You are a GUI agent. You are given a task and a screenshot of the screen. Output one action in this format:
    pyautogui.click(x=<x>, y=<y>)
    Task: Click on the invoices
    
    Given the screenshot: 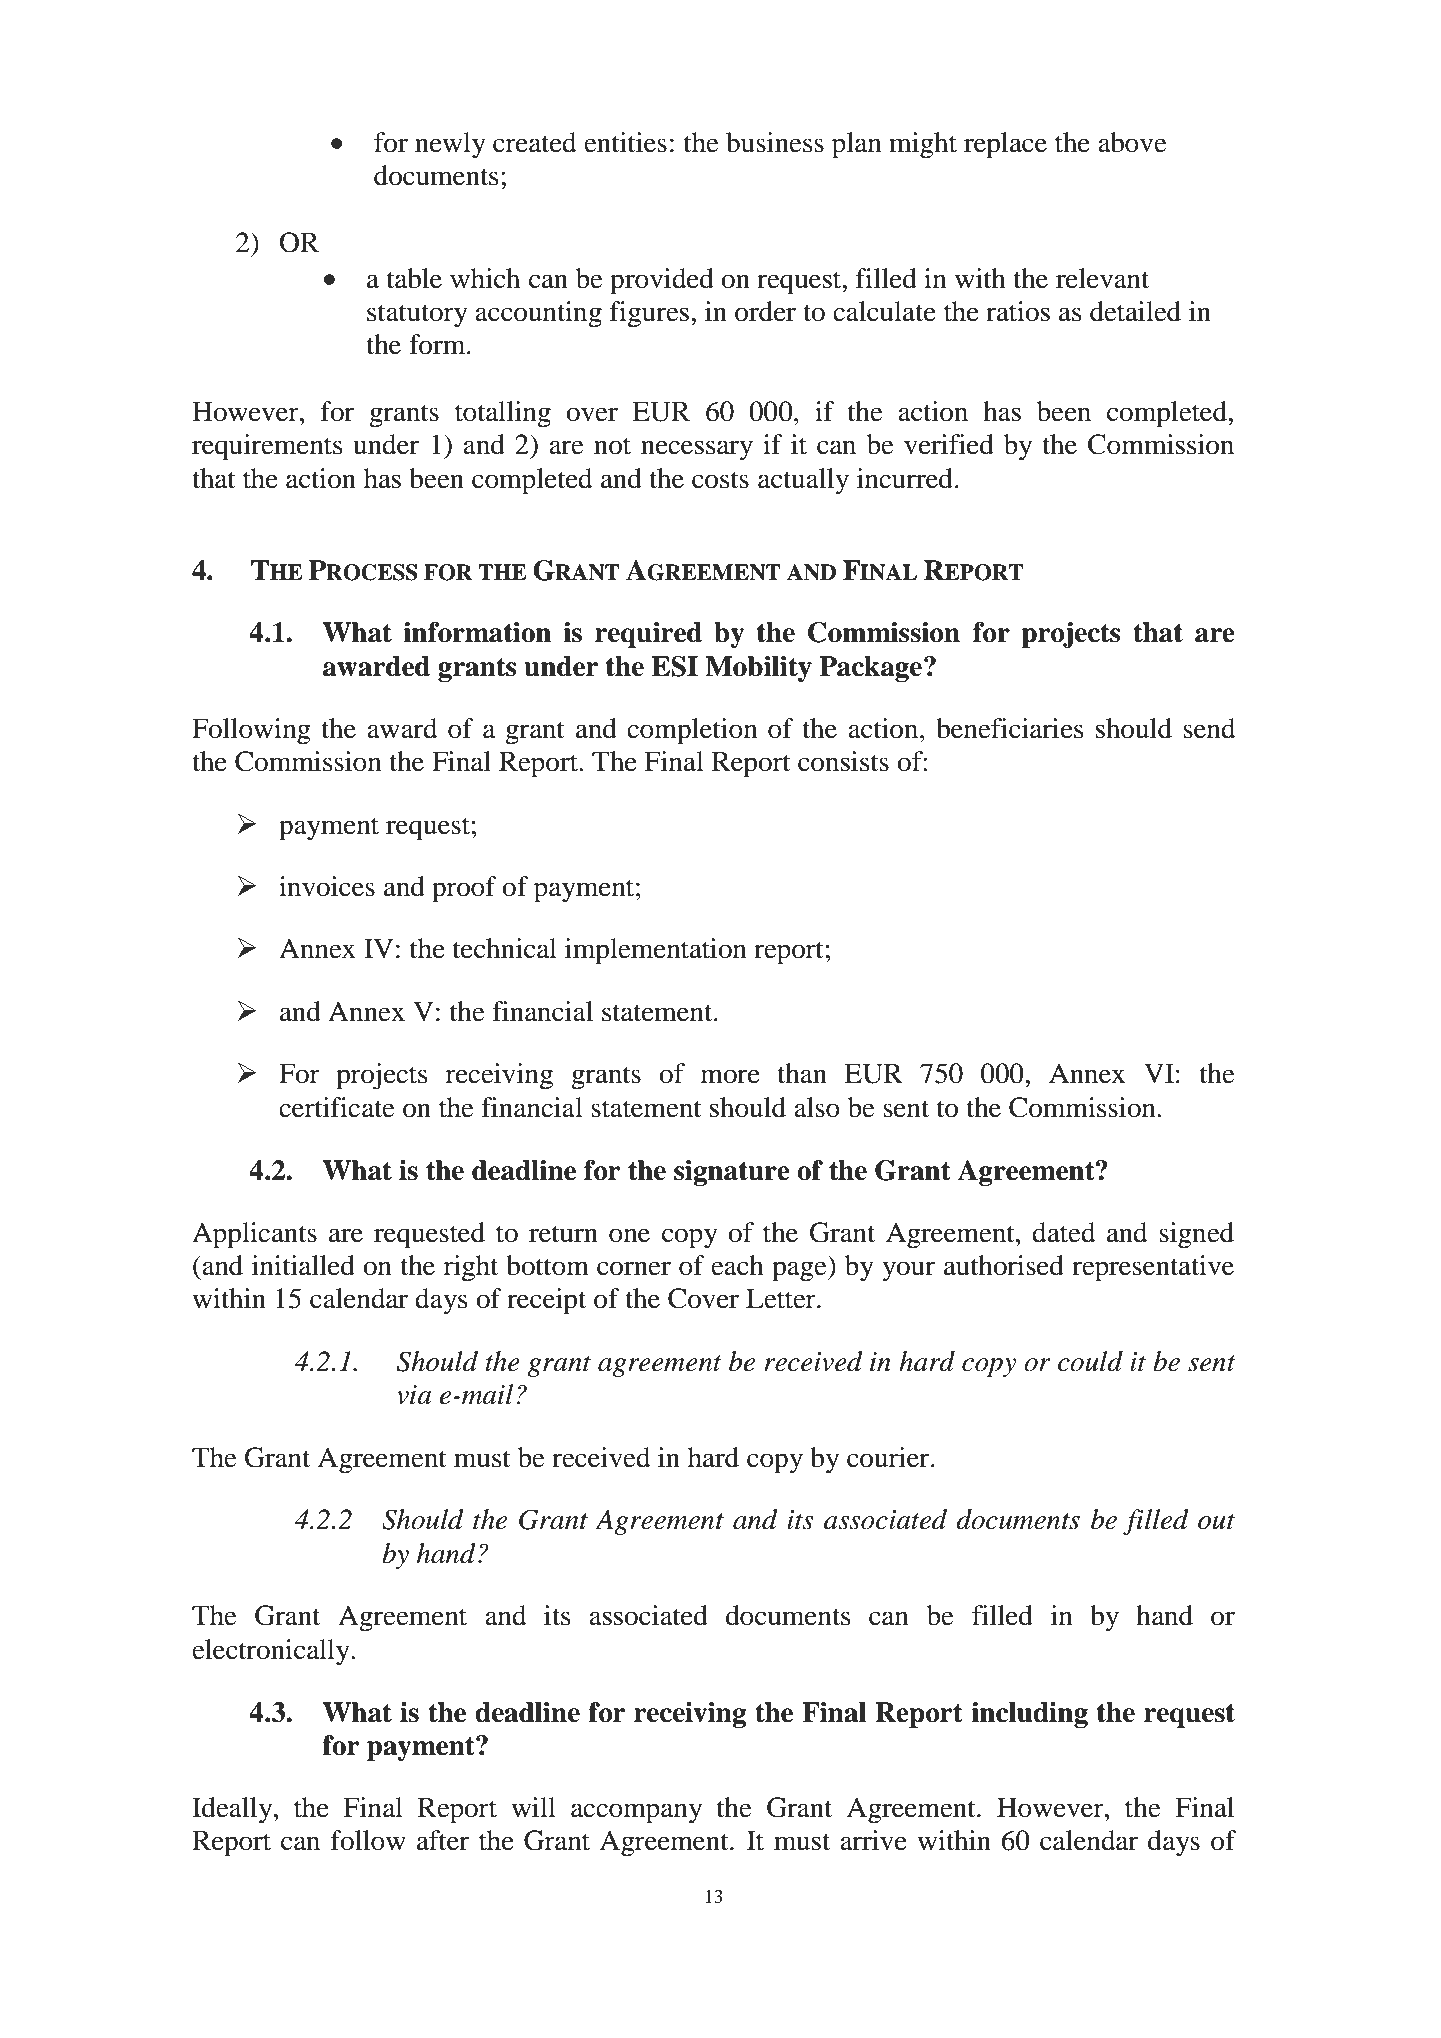 What is the action you would take?
    pyautogui.click(x=327, y=886)
